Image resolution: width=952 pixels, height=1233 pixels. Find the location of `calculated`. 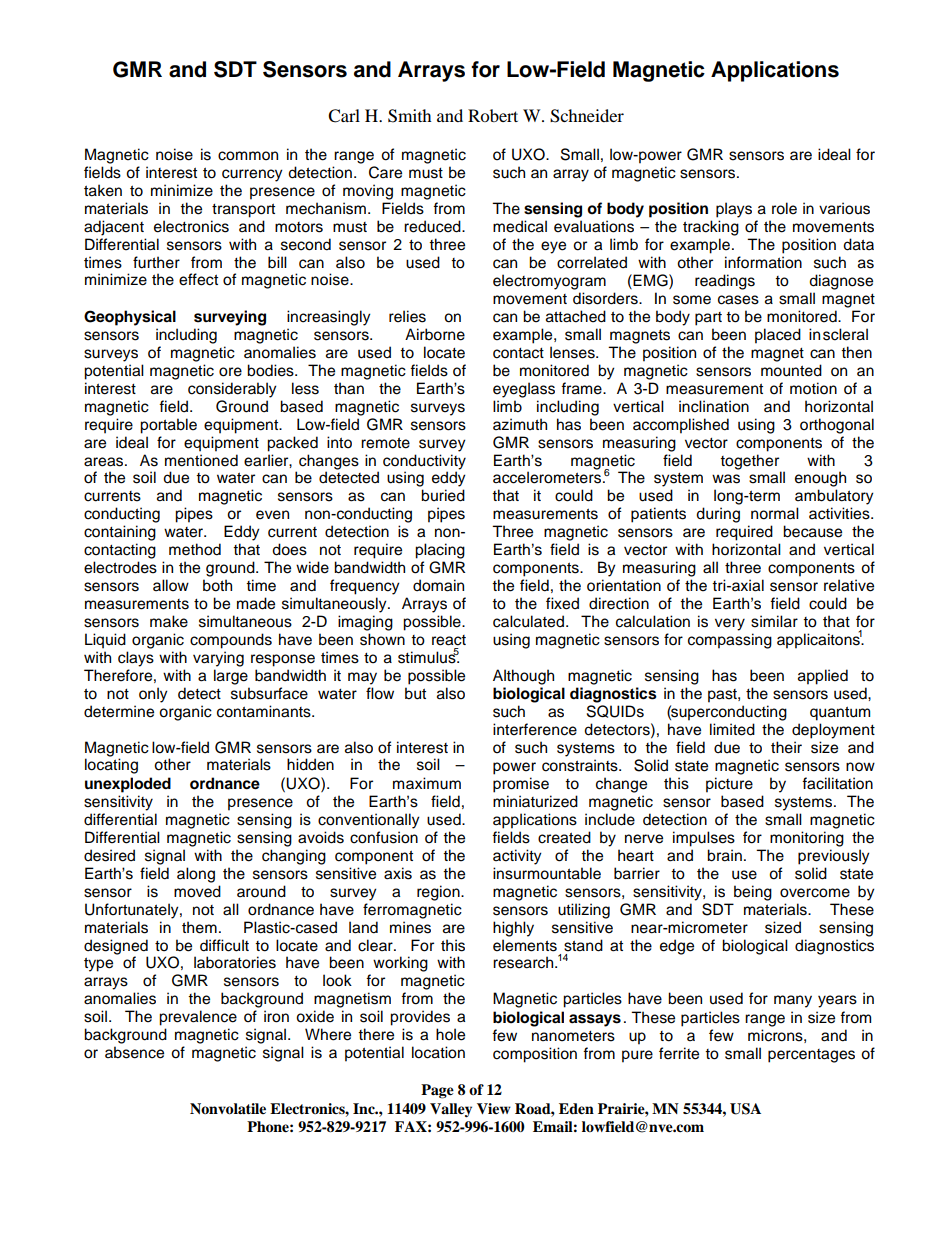

calculated is located at coordinates (528, 621).
